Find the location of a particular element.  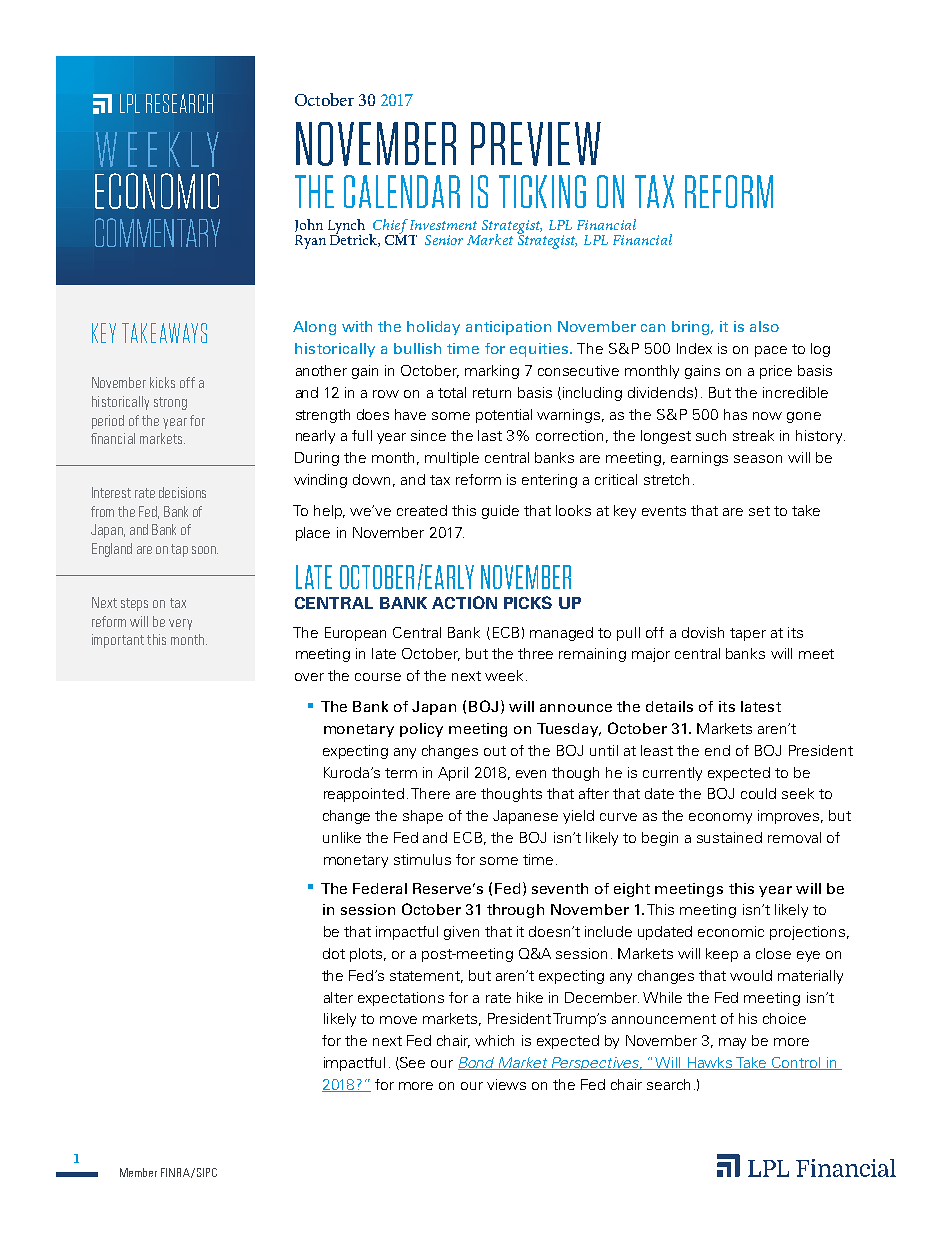

kicks is located at coordinates (162, 382).
